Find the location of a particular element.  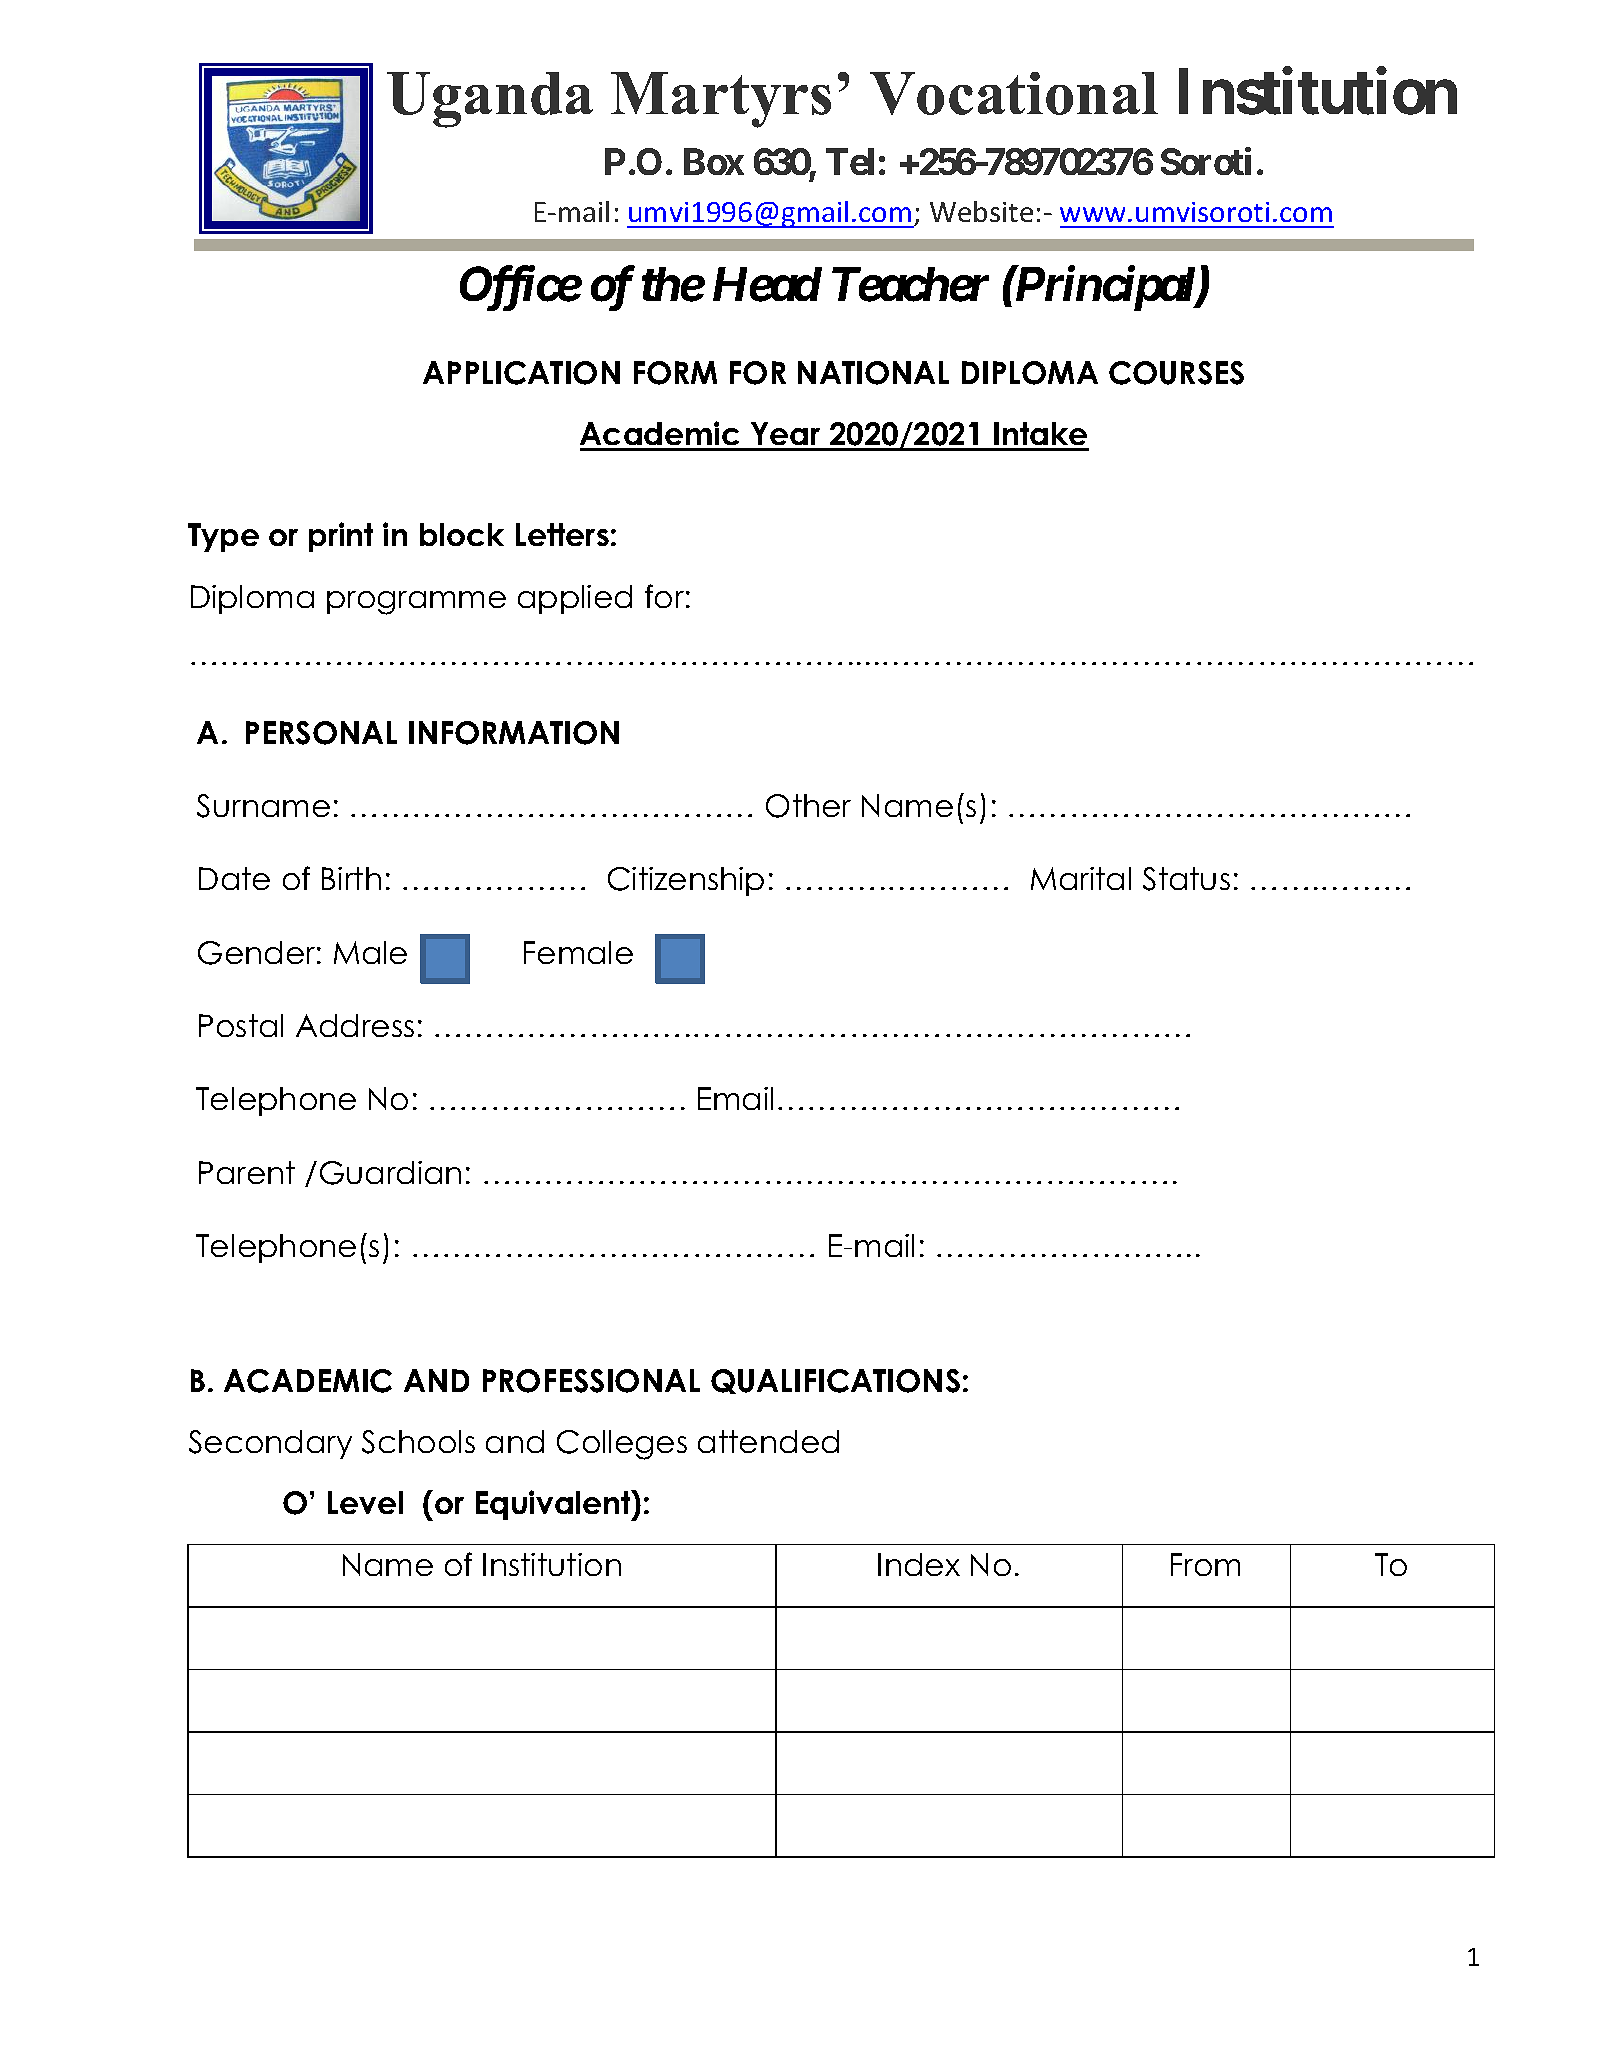

Level is located at coordinates (365, 1502).
